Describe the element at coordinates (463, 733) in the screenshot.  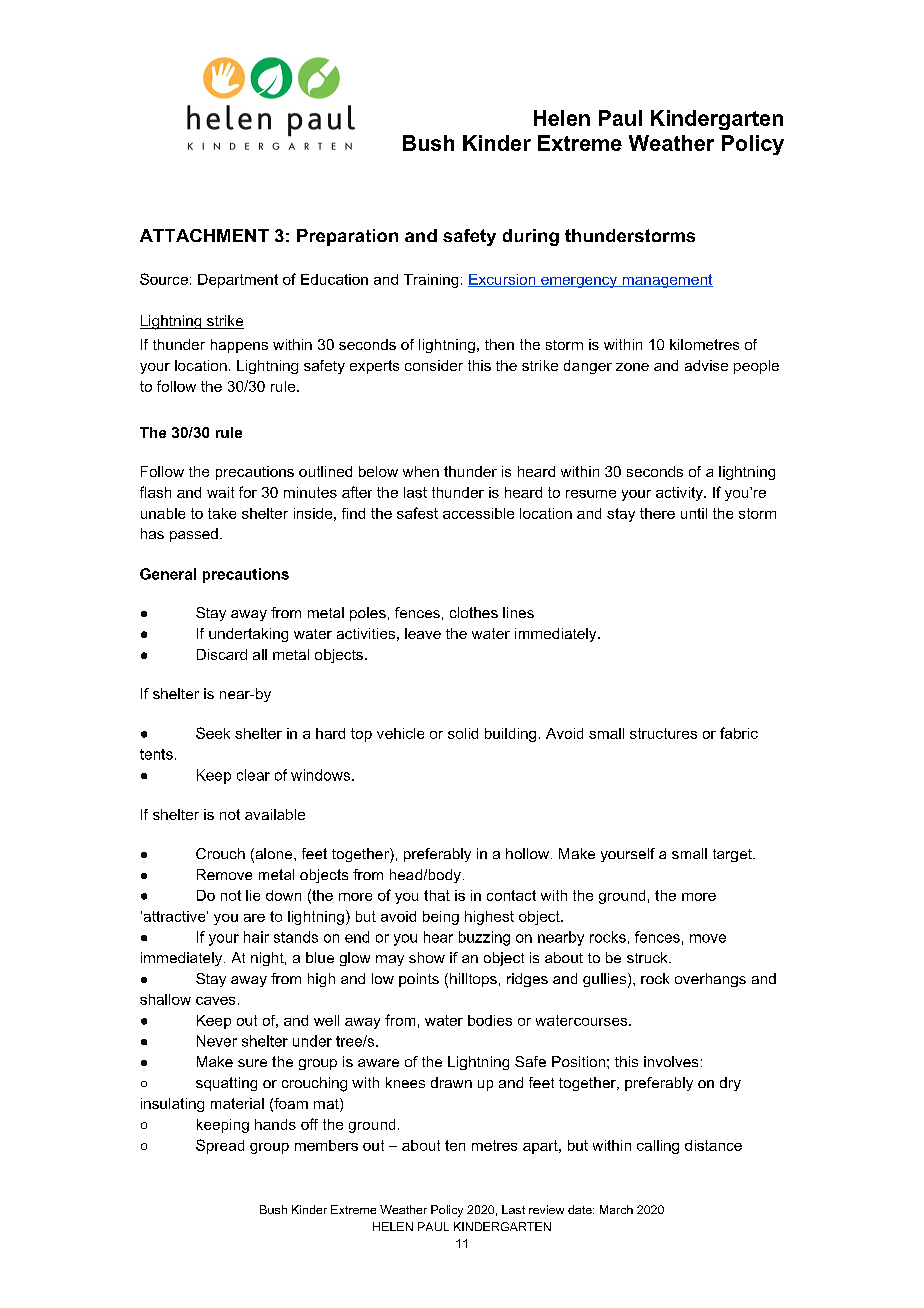
I see `solid` at that location.
